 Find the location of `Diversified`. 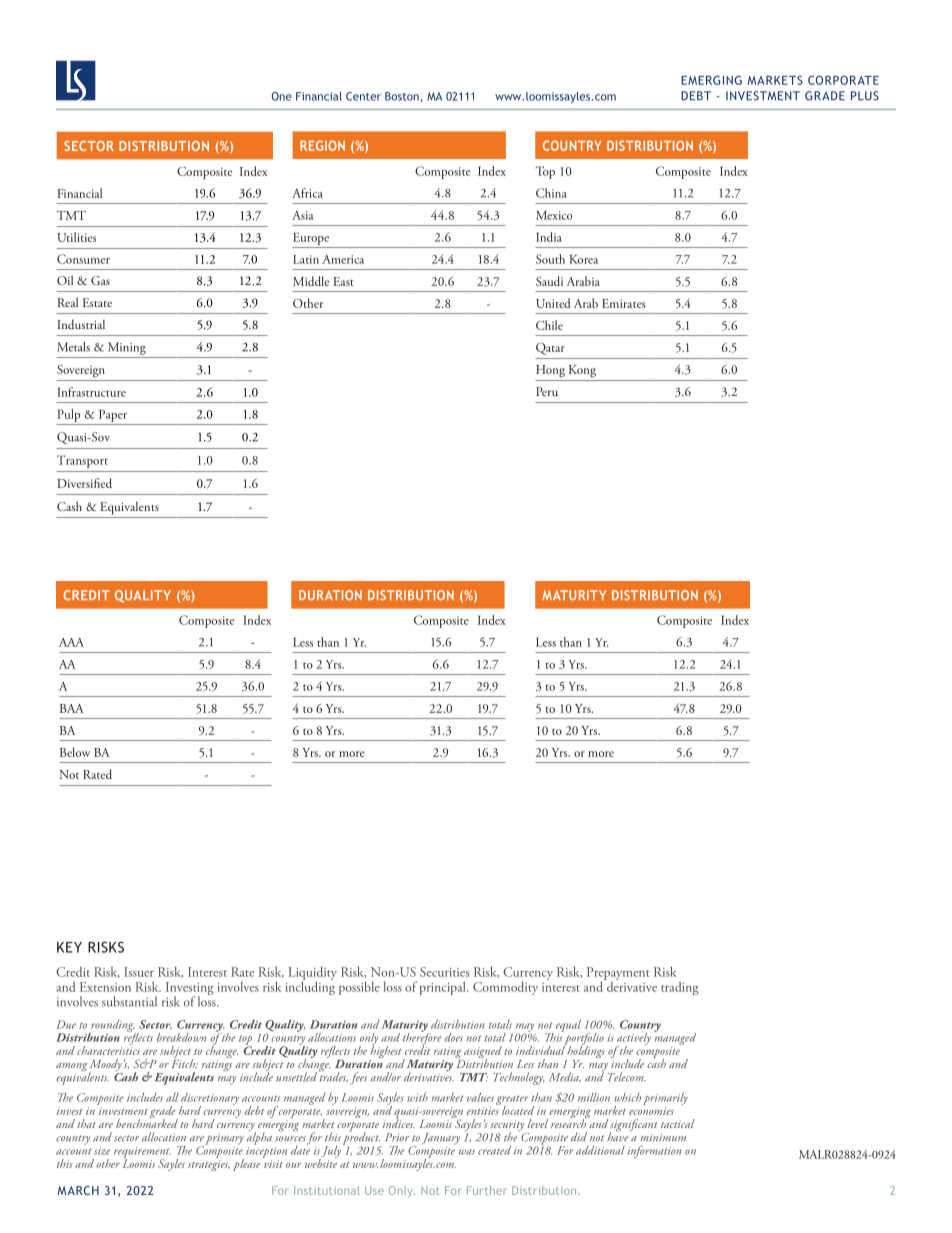

Diversified is located at coordinates (84, 483).
